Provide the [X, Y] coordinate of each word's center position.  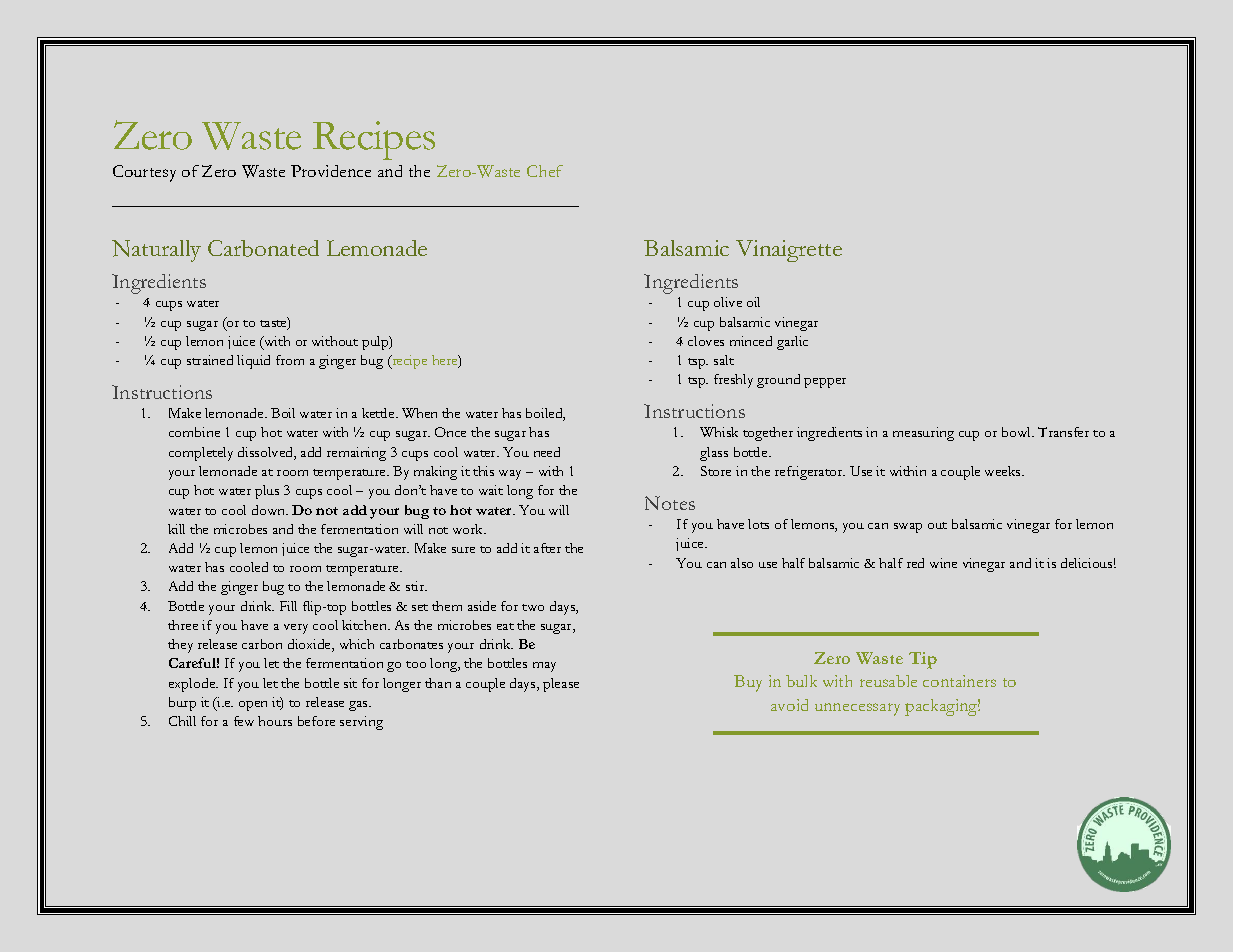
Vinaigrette [789, 251]
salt [724, 360]
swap [908, 528]
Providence [331, 171]
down [270, 510]
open [253, 706]
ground [778, 381]
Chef [545, 171]
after [547, 548]
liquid [253, 362]
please [561, 685]
